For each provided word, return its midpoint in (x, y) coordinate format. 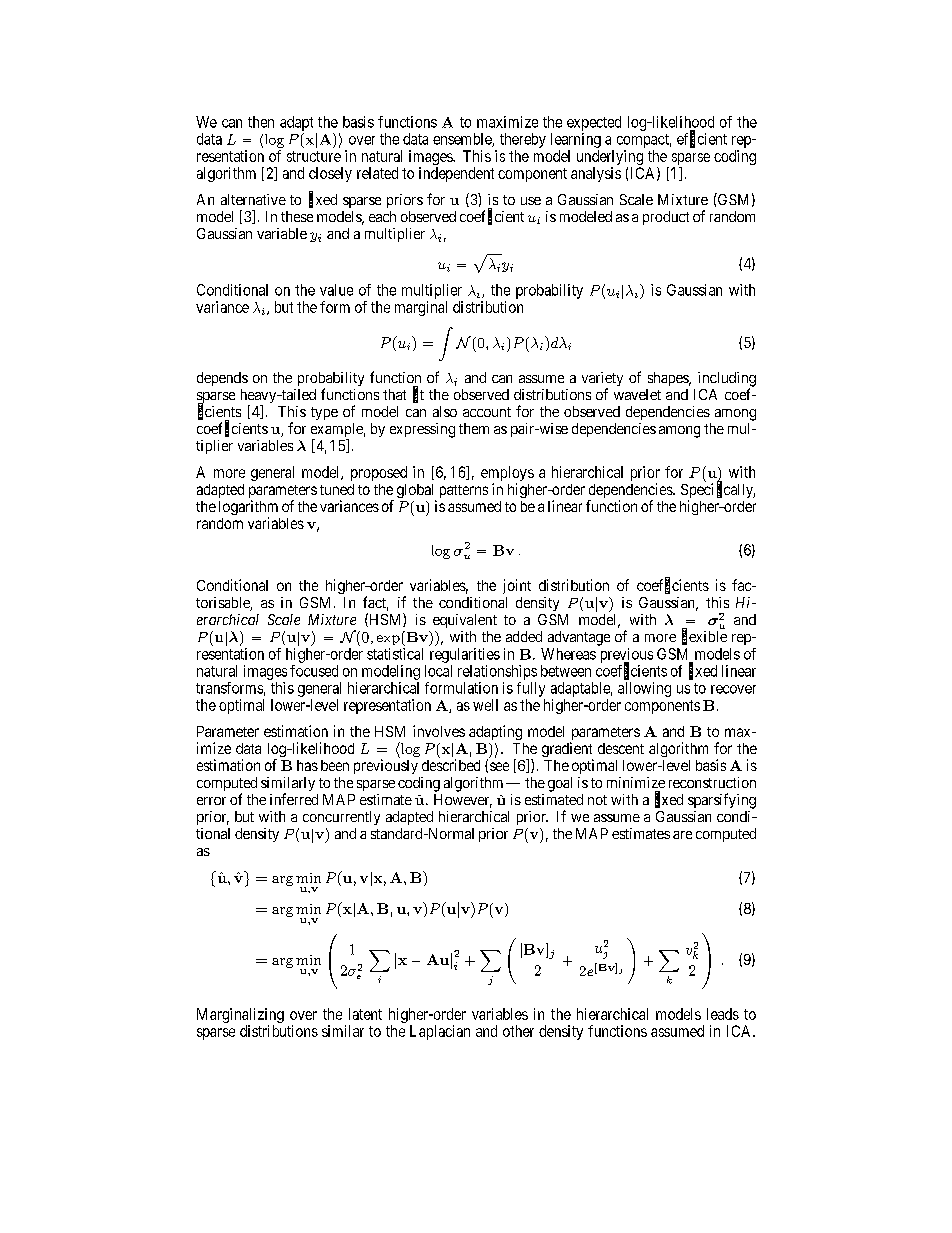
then (261, 122)
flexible (704, 637)
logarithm (248, 509)
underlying (610, 159)
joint (517, 586)
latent (365, 1014)
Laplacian (440, 1032)
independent (456, 174)
